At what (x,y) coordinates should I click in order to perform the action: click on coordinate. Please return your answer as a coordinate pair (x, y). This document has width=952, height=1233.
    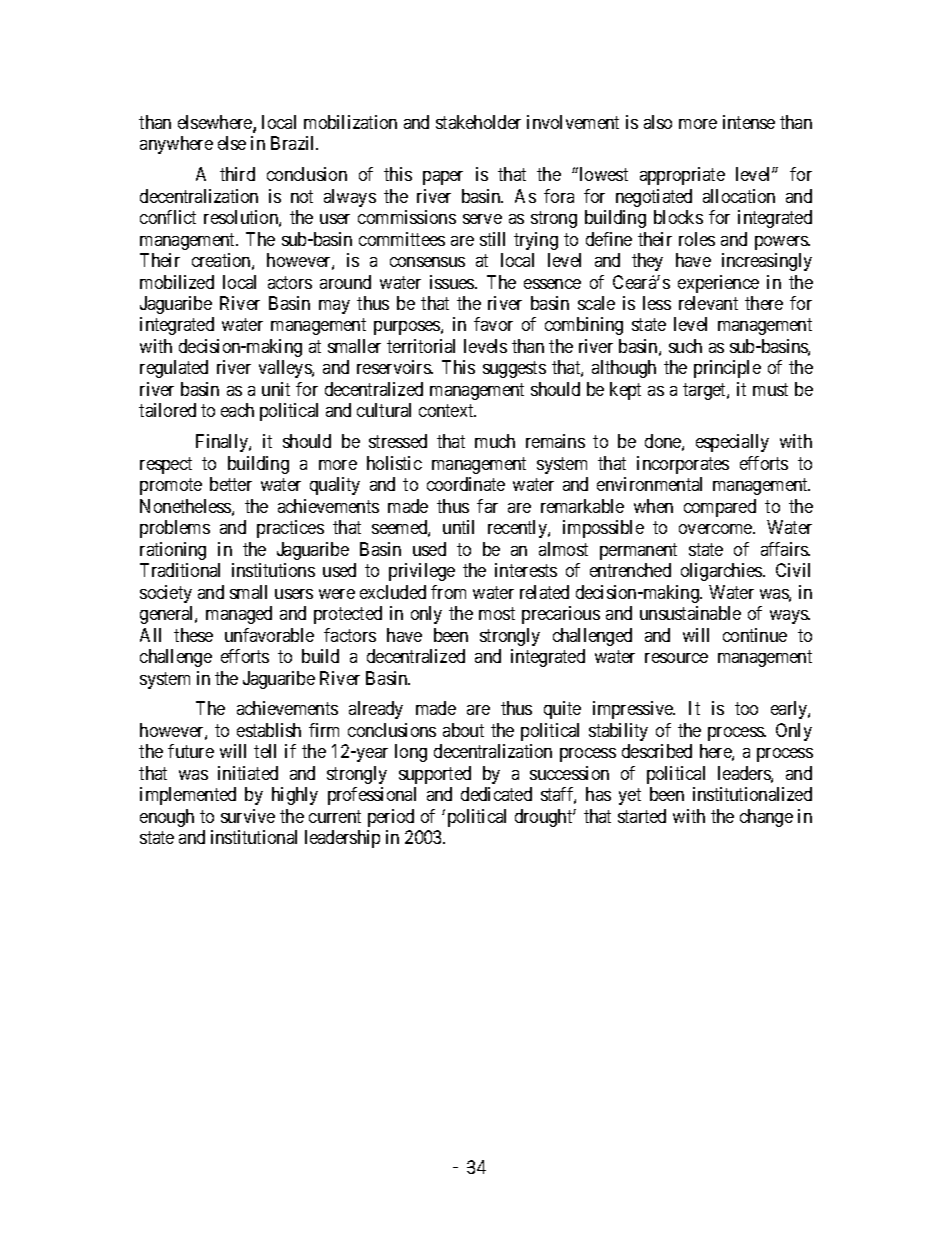
    Looking at the image, I should click on (466, 484).
